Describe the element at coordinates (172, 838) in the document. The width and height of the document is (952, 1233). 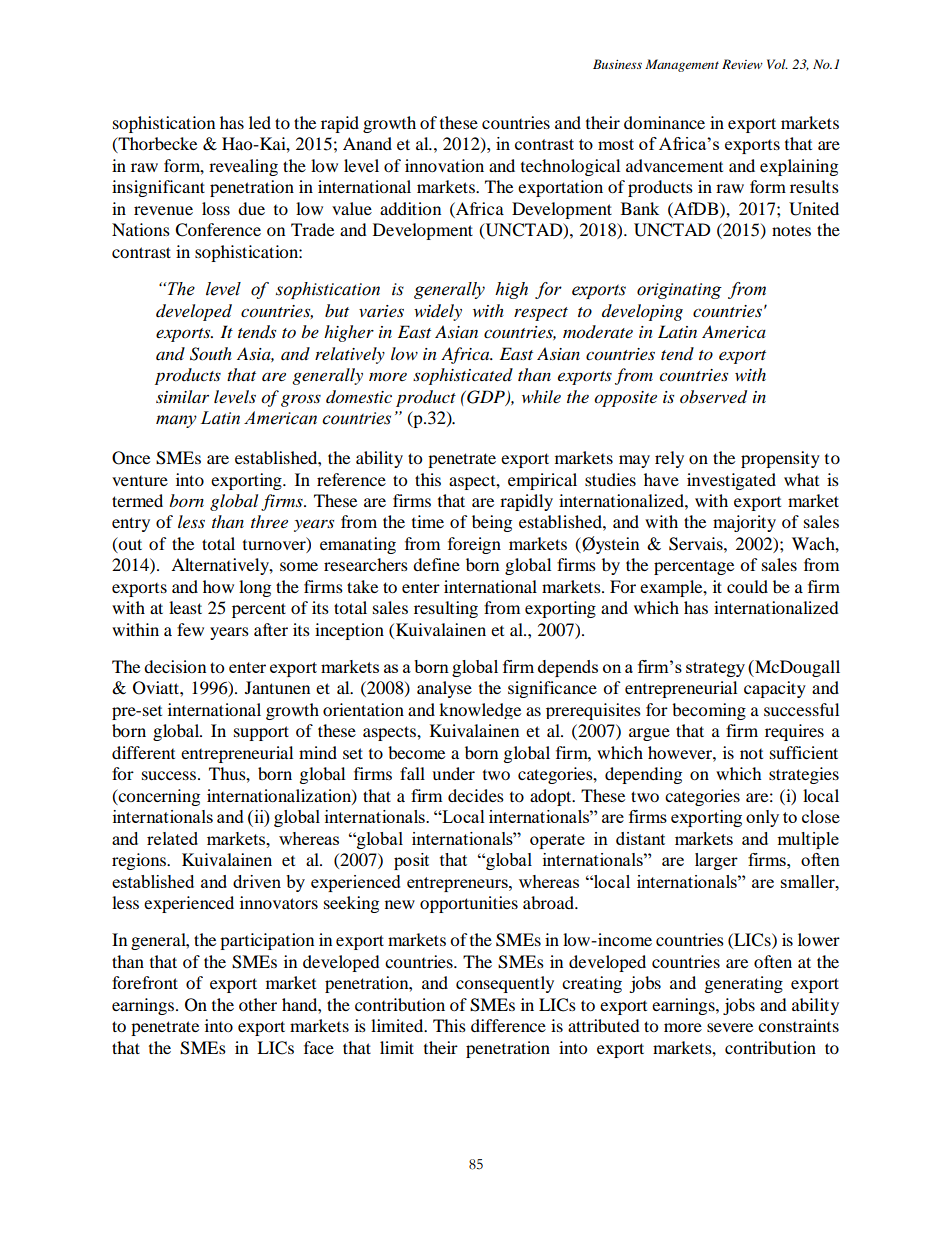
I see `related` at that location.
